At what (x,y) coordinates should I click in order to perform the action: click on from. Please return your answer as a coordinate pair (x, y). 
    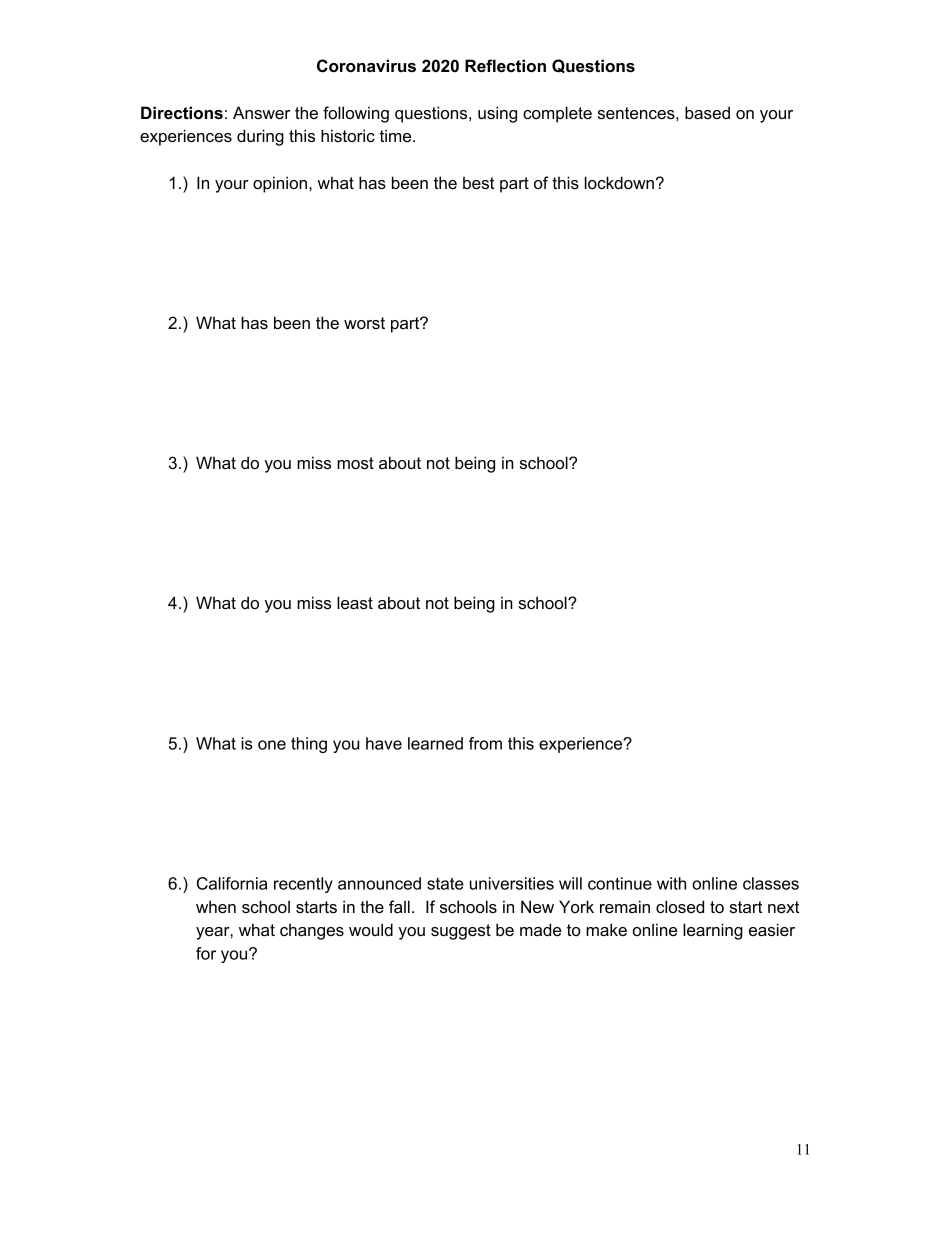
    Looking at the image, I should click on (485, 743).
